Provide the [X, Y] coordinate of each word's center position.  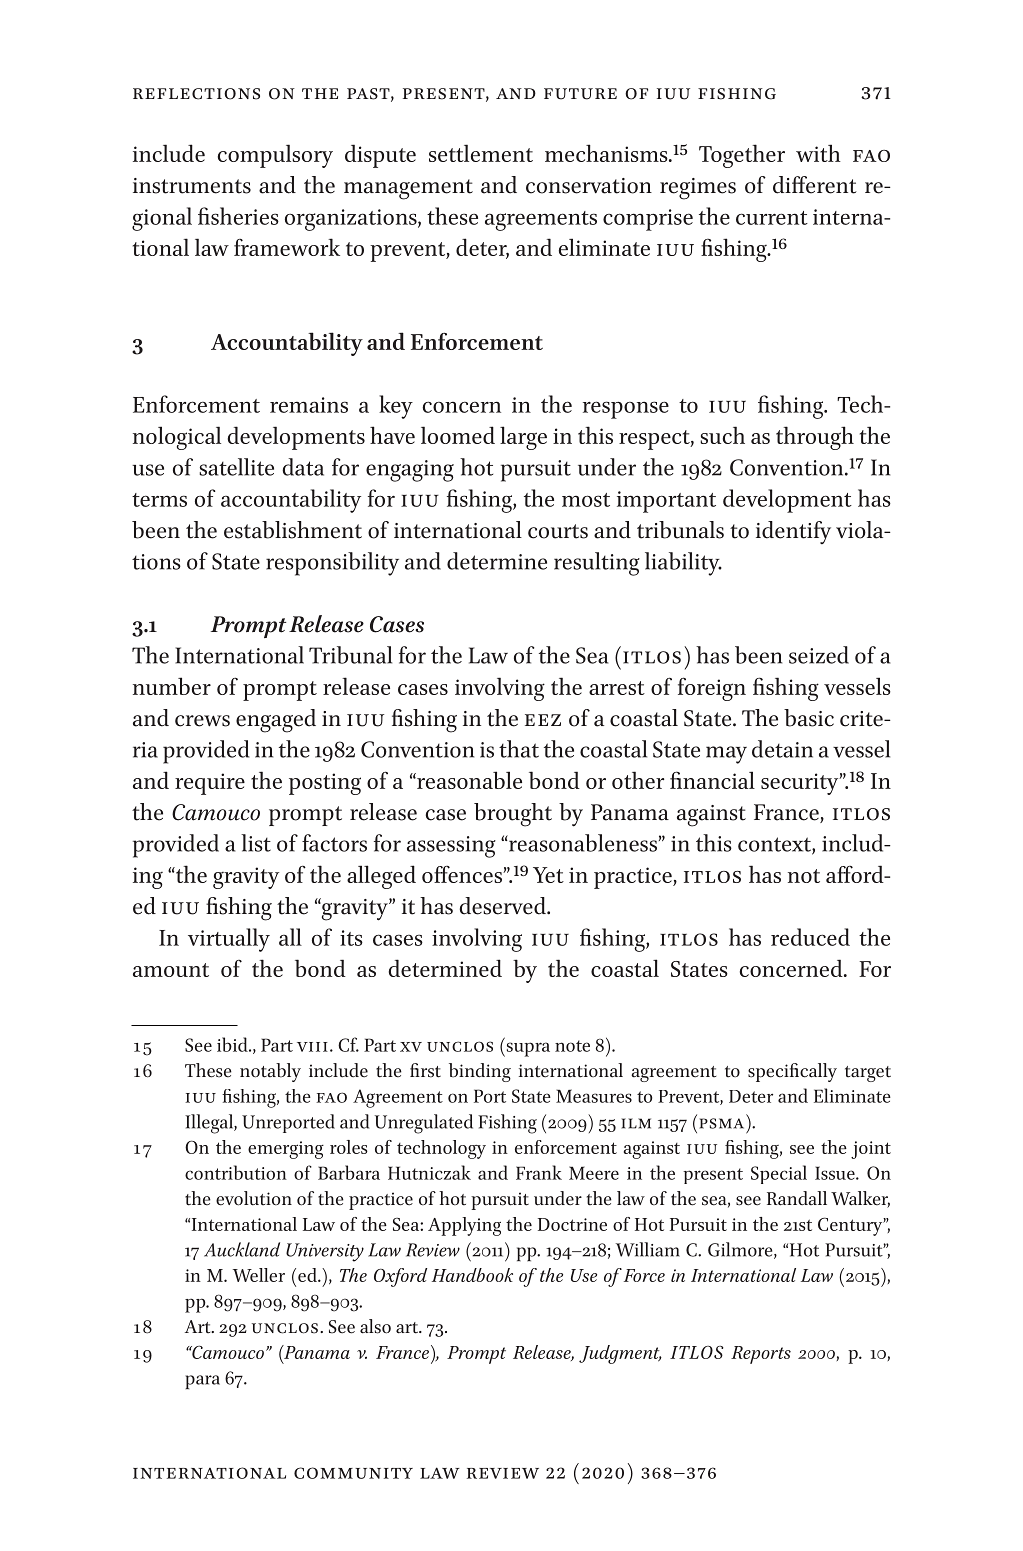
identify [793, 532]
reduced [810, 937]
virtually [229, 940]
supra [527, 1049]
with [818, 153]
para [203, 1382]
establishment [293, 530]
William [648, 1249]
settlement [481, 153]
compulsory [275, 156]
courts [558, 531]
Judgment [620, 1354]
